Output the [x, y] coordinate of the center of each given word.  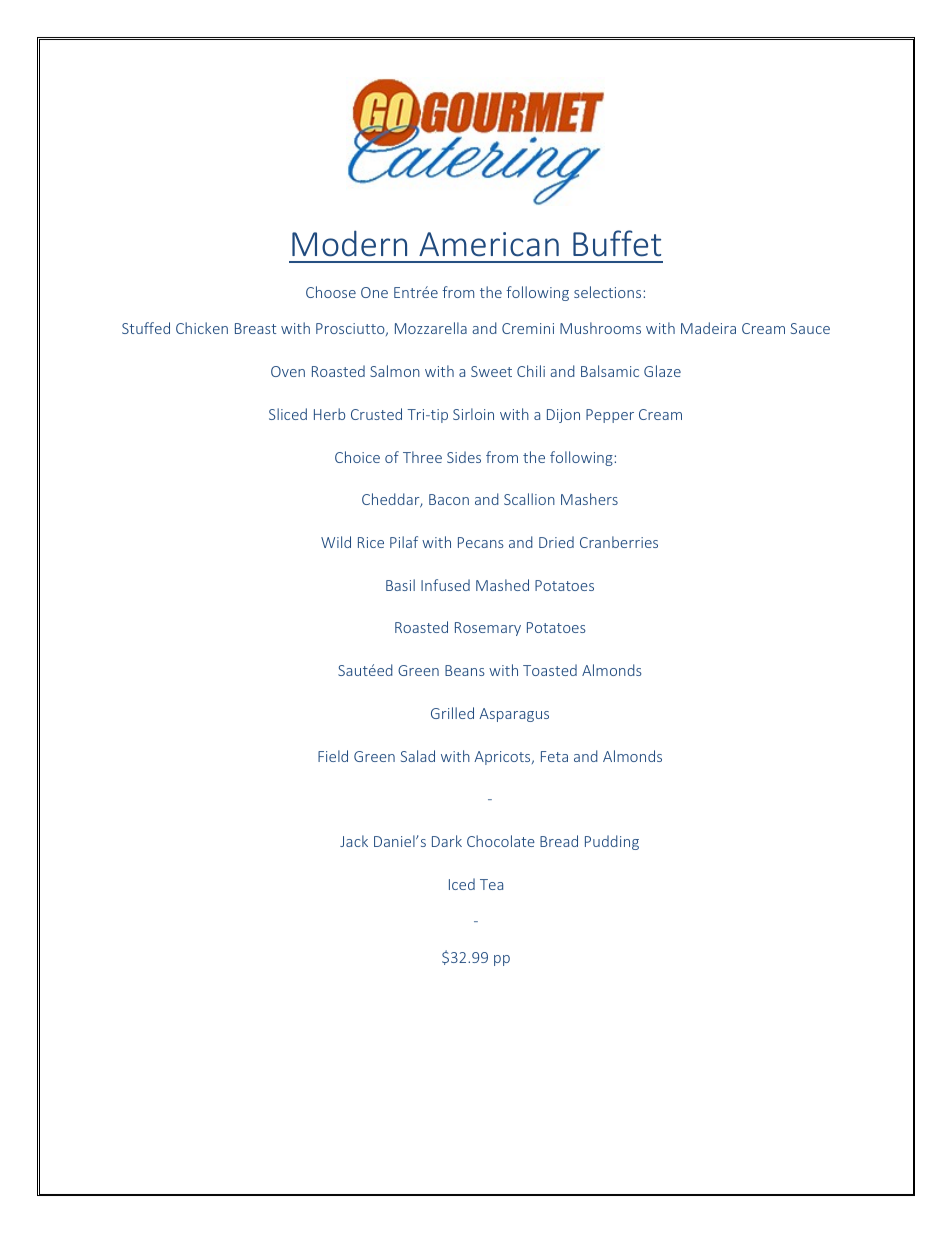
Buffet [617, 243]
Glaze [662, 371]
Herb [329, 414]
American [489, 244]
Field [333, 756]
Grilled [452, 713]
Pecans [481, 542]
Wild [336, 542]
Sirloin [473, 414]
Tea [491, 884]
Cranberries [619, 542]
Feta [554, 756]
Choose [331, 292]
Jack [354, 841]
